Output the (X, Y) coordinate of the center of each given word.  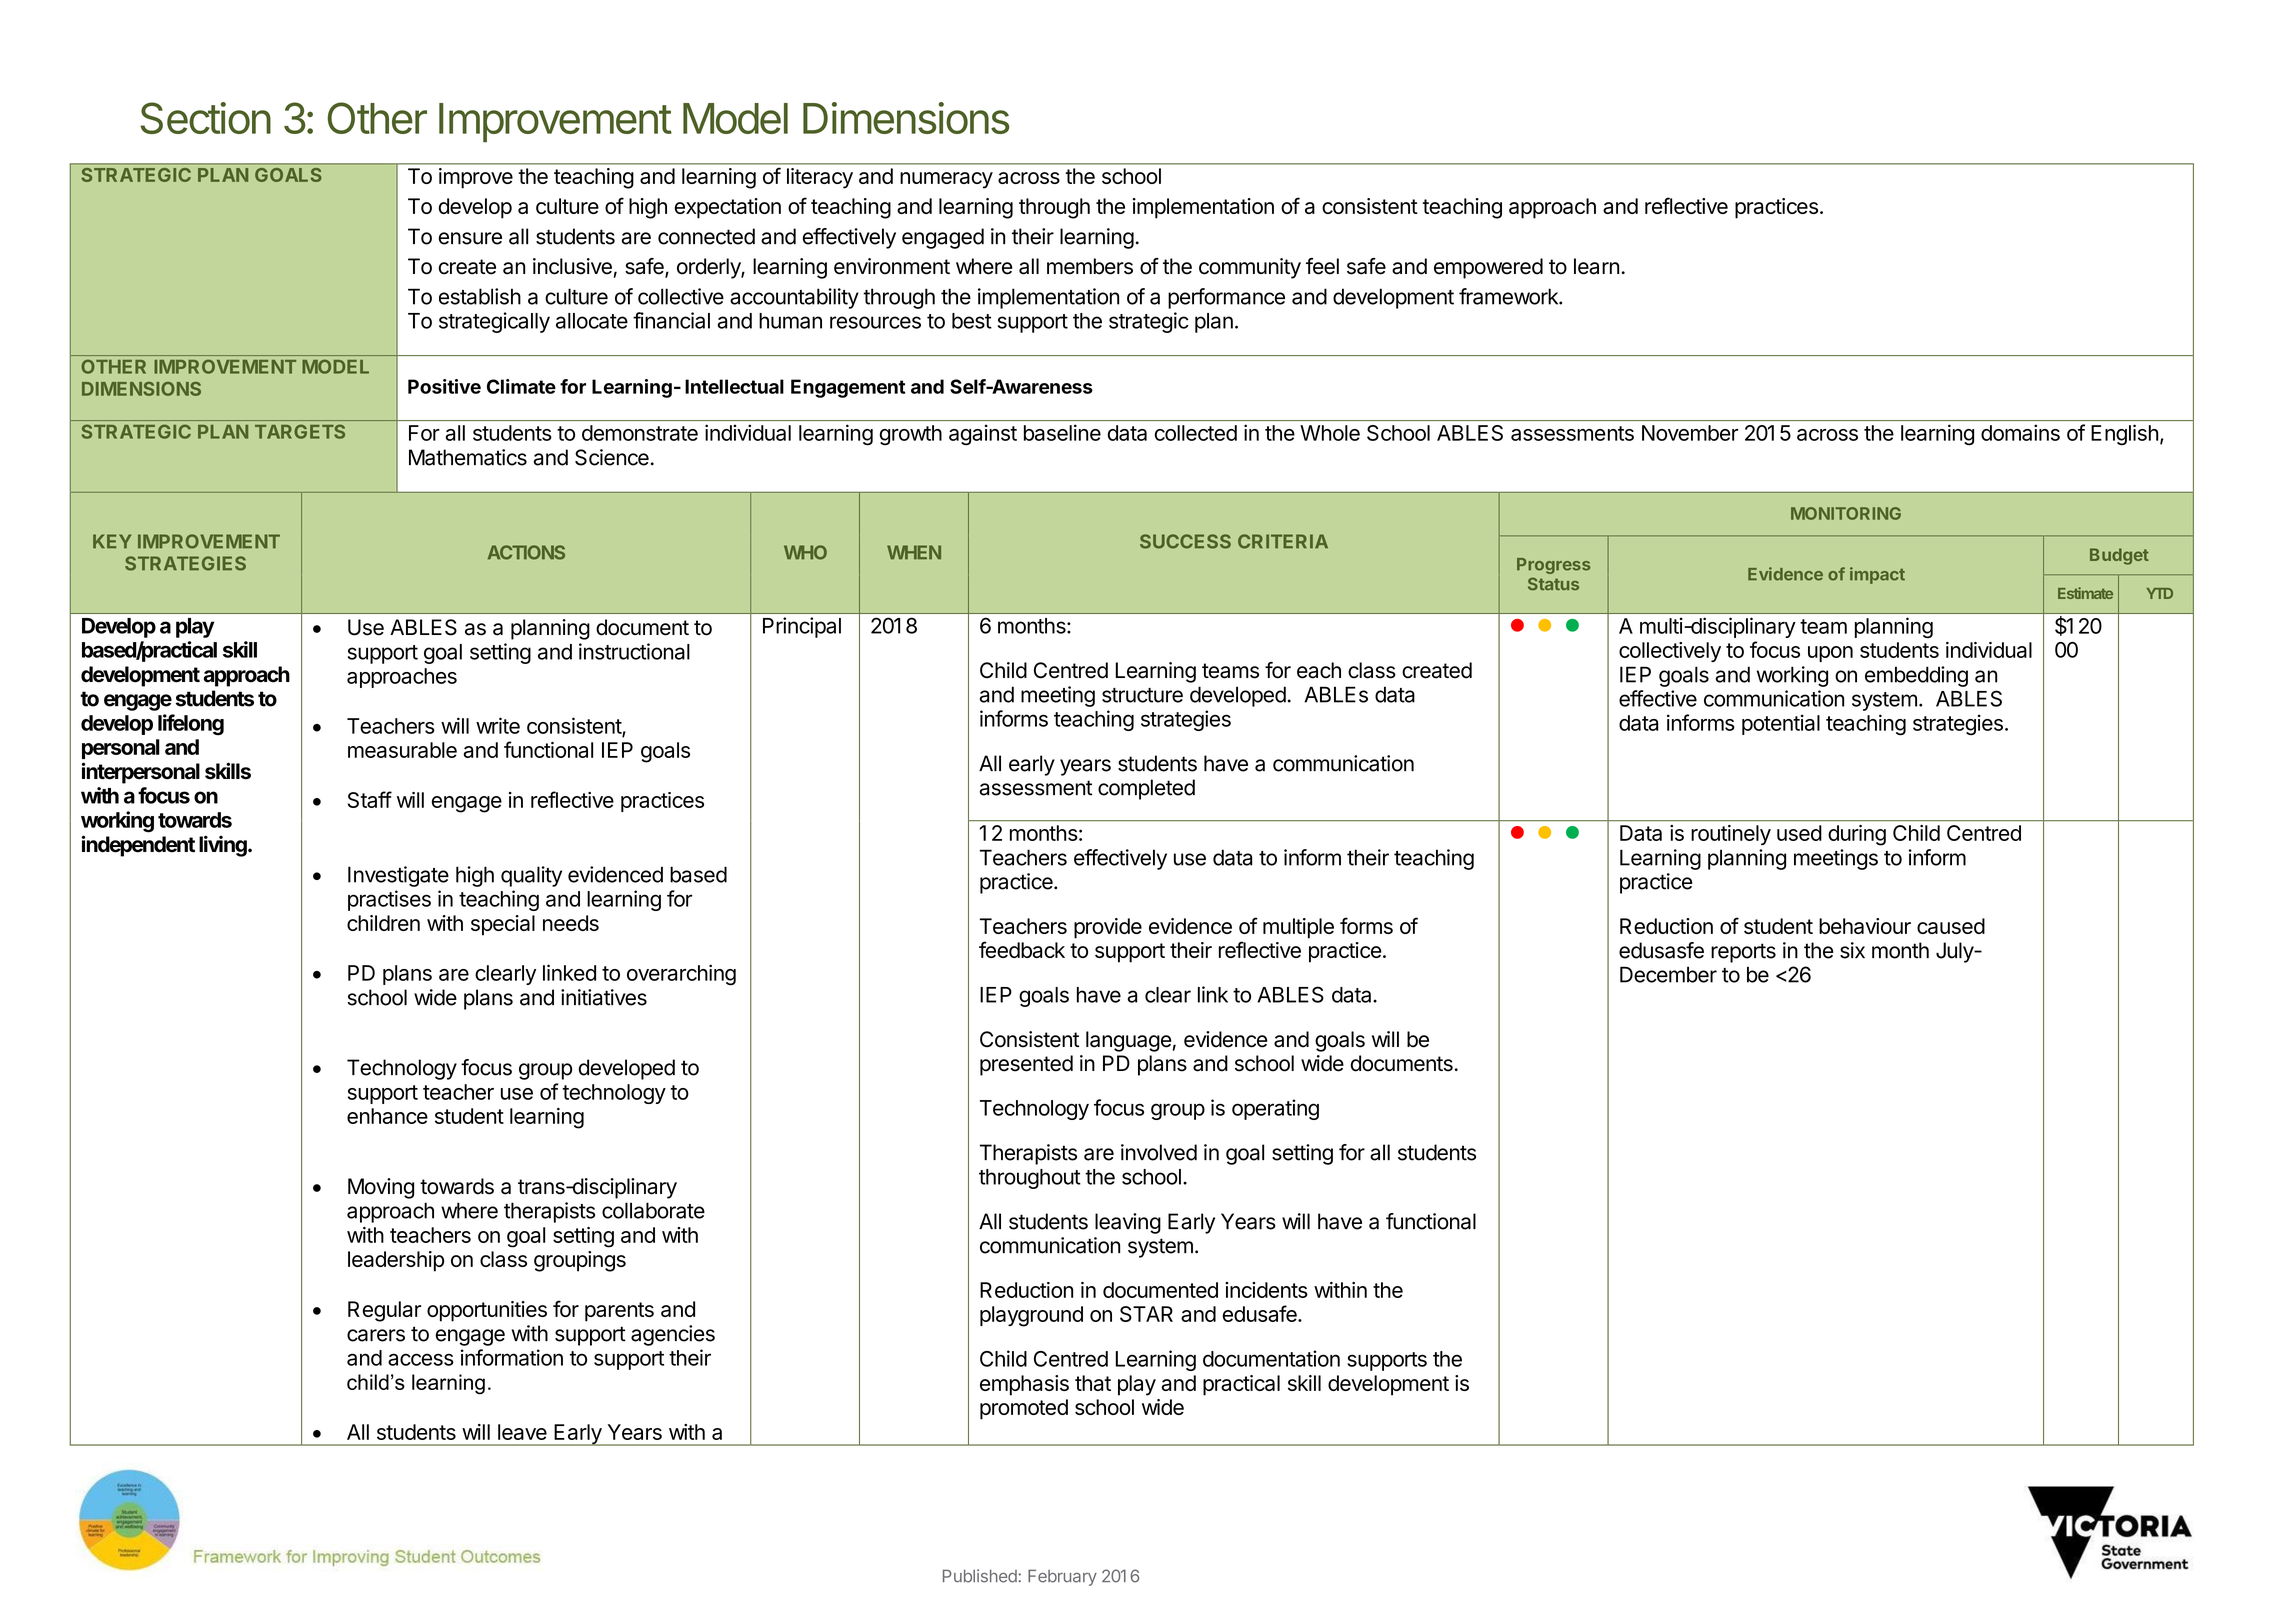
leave (522, 1432)
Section (205, 118)
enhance (387, 1116)
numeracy (946, 180)
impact (1877, 575)
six (1852, 950)
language (1129, 1041)
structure (1142, 695)
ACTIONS (526, 552)
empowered (1488, 268)
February (1062, 1577)
